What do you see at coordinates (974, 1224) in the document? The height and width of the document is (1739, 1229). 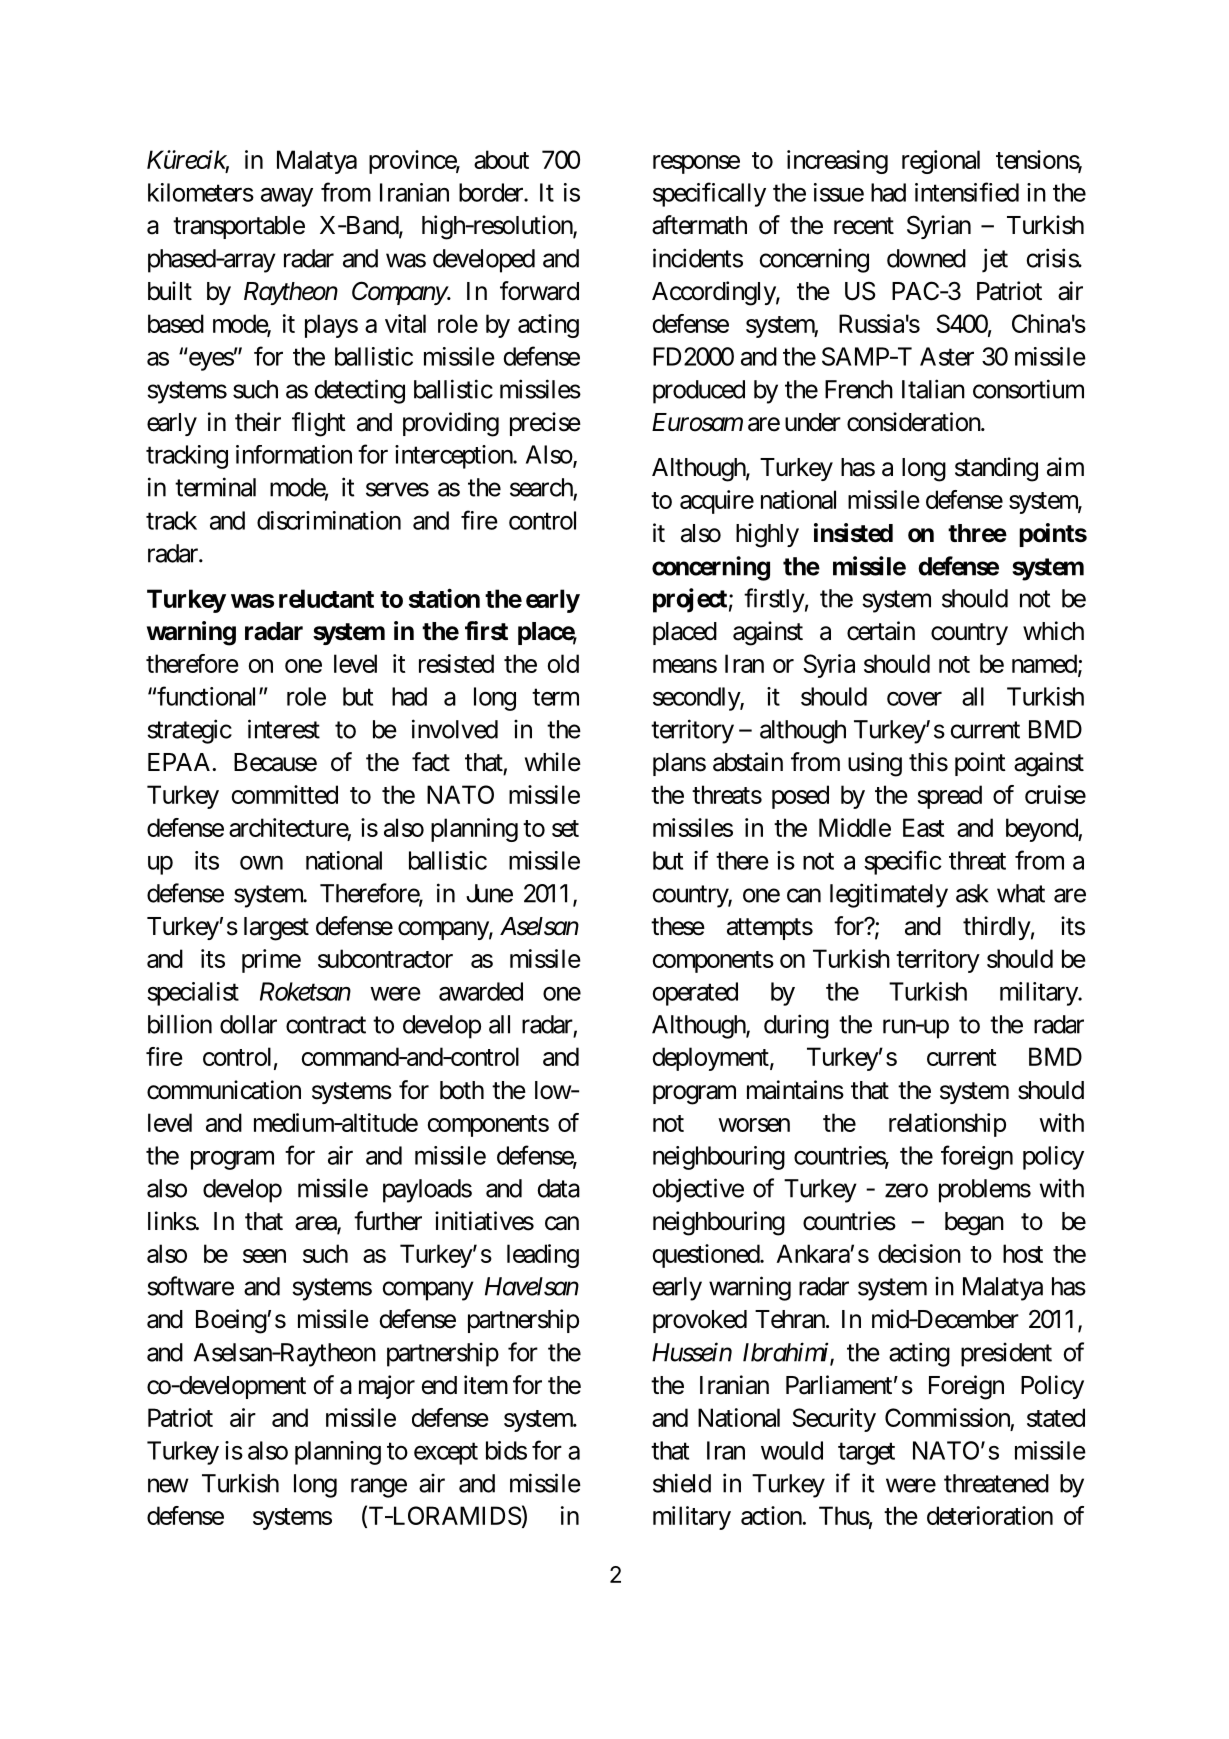 I see `began` at bounding box center [974, 1224].
